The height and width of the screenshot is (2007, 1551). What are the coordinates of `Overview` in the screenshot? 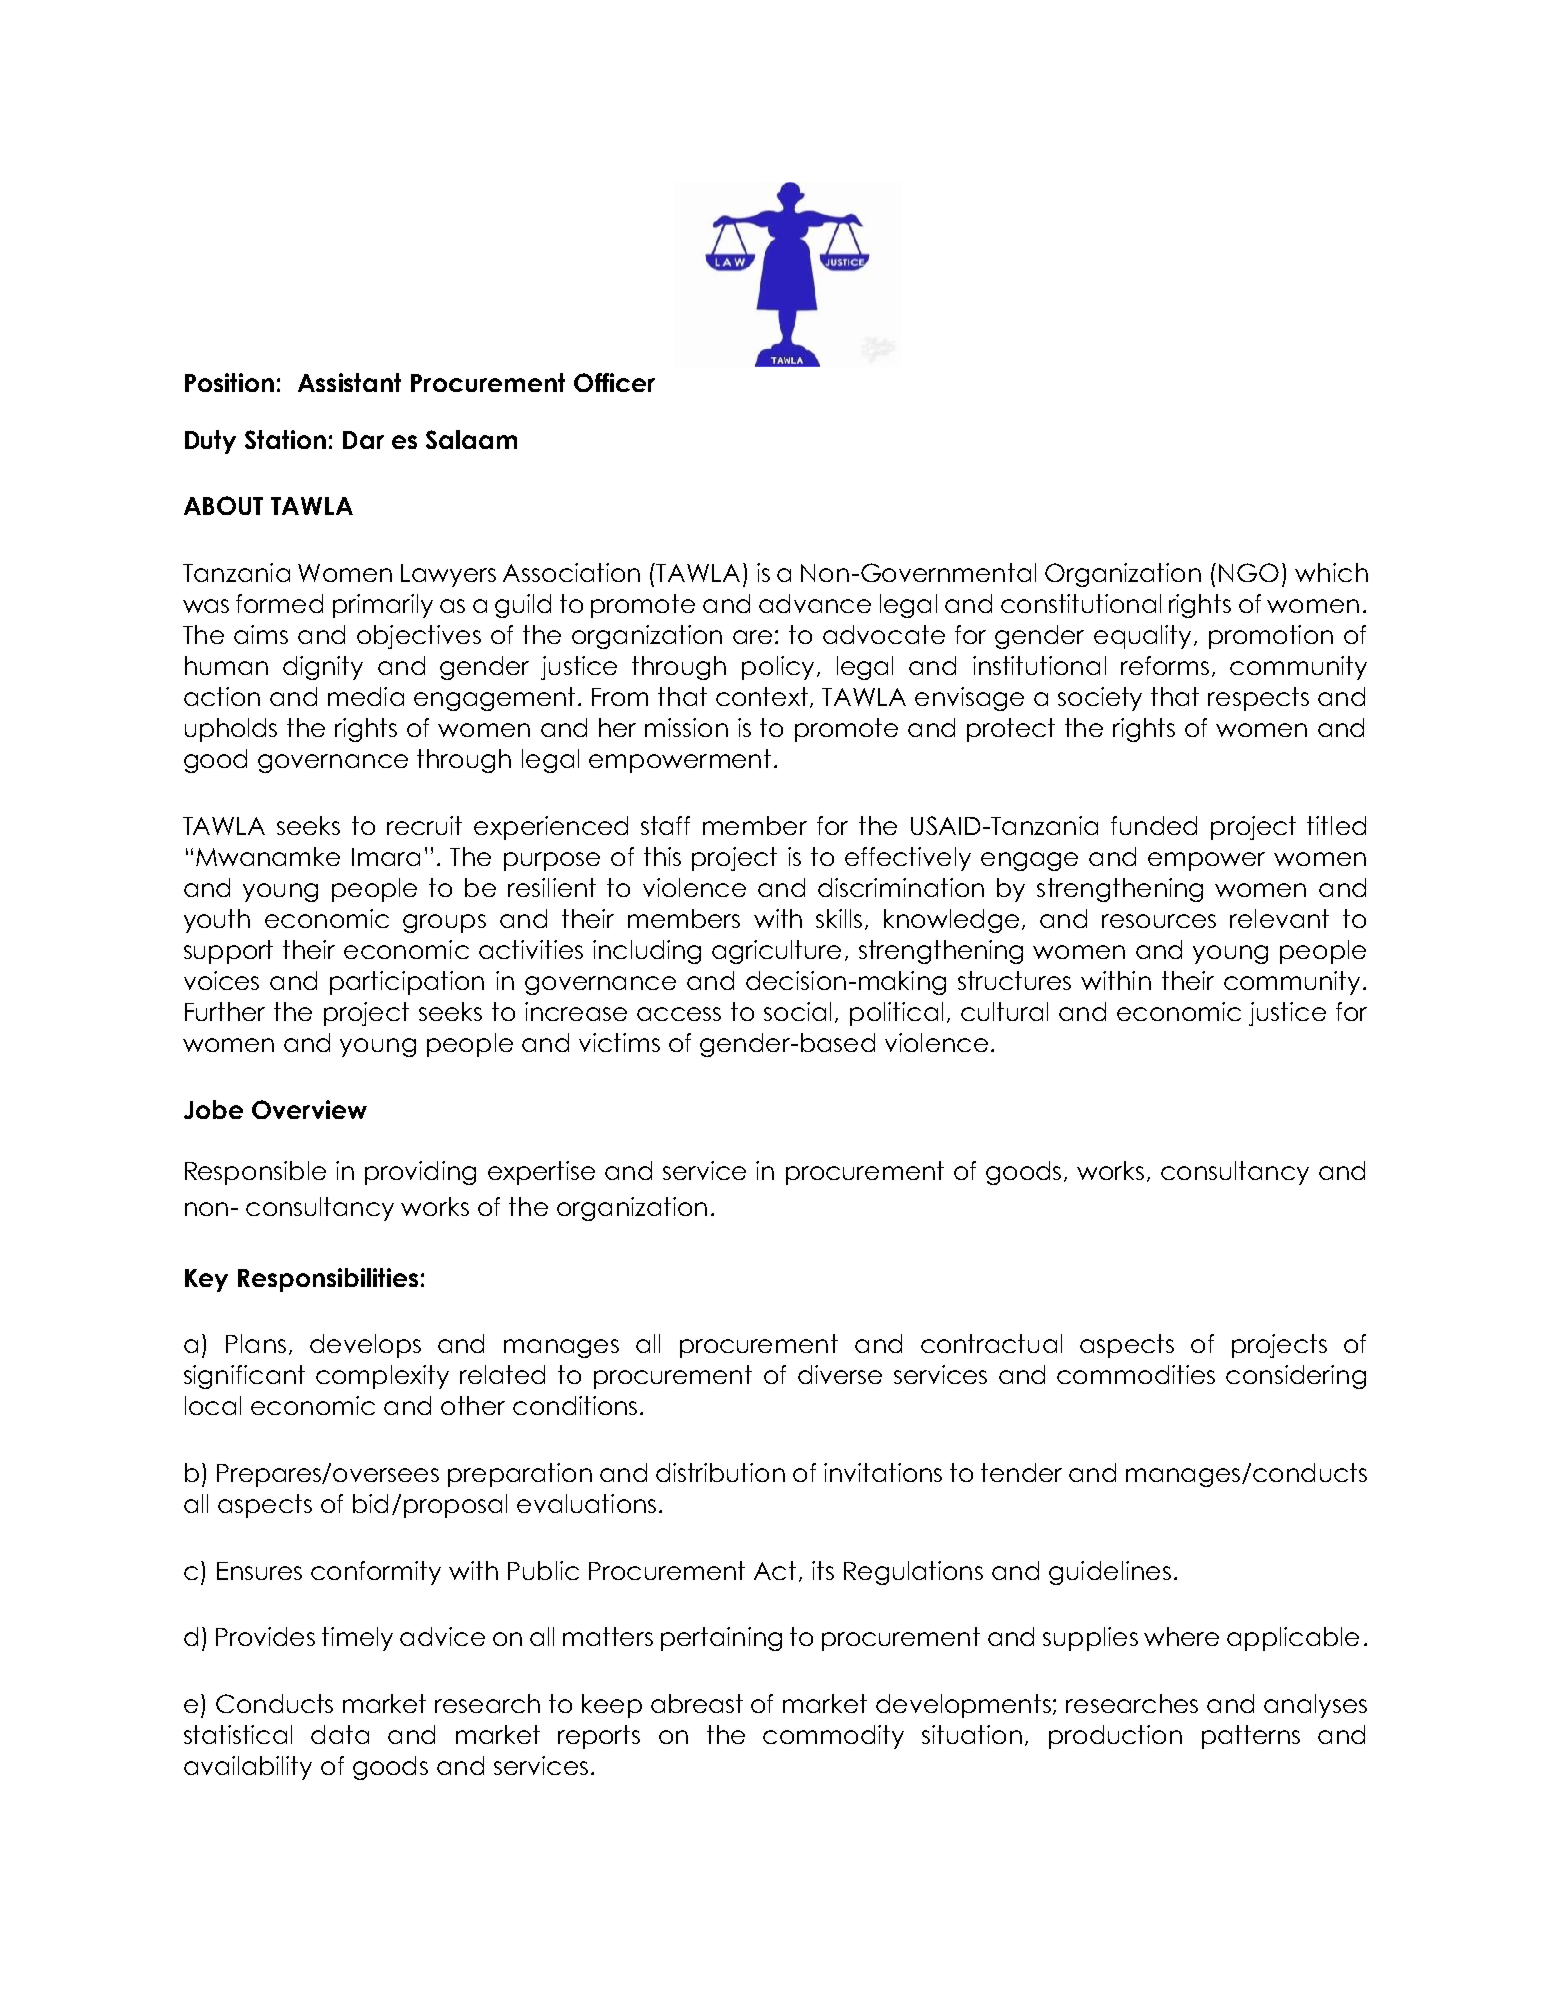 It's located at (309, 1109).
